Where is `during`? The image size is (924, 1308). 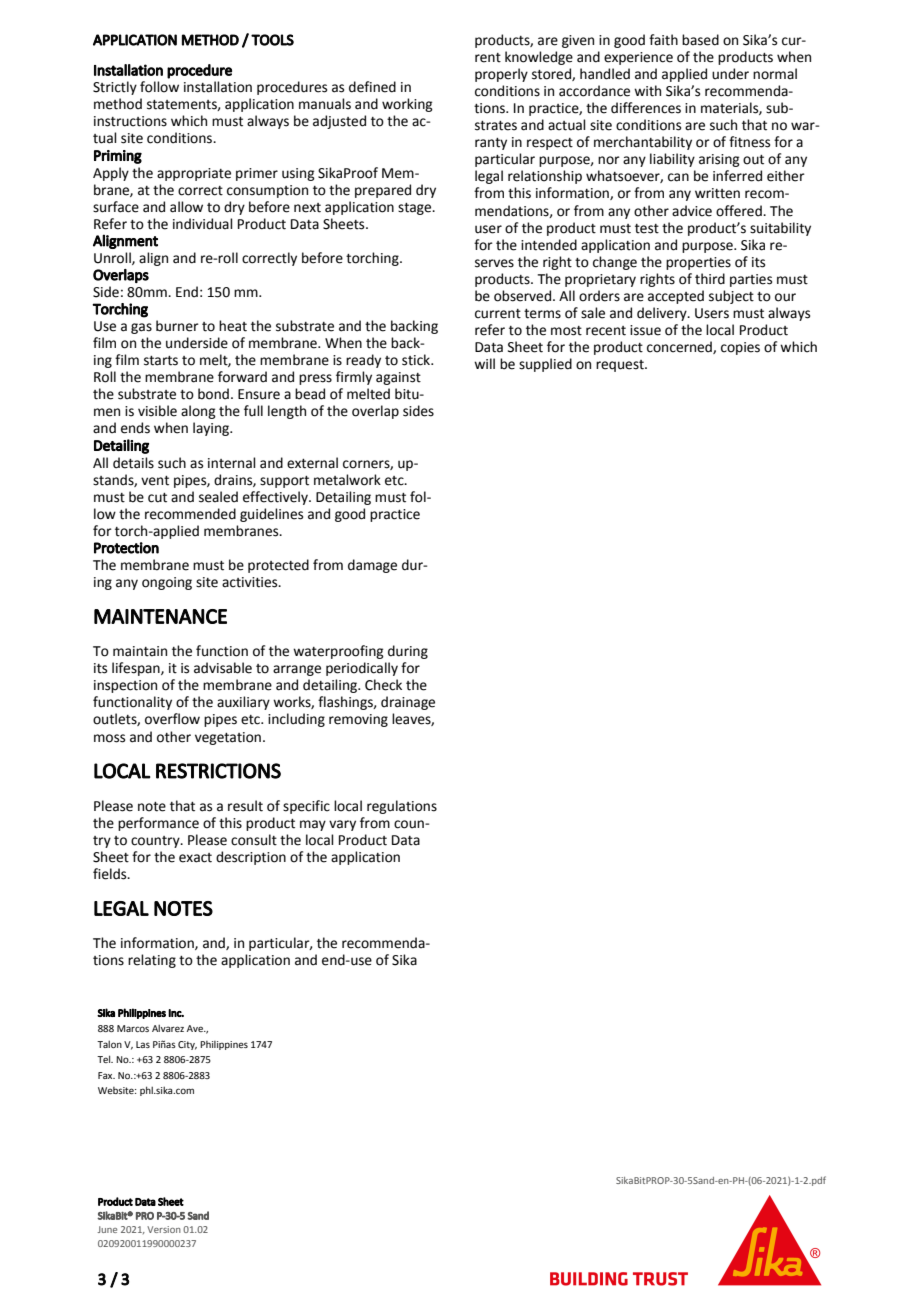
during is located at coordinates (408, 652).
